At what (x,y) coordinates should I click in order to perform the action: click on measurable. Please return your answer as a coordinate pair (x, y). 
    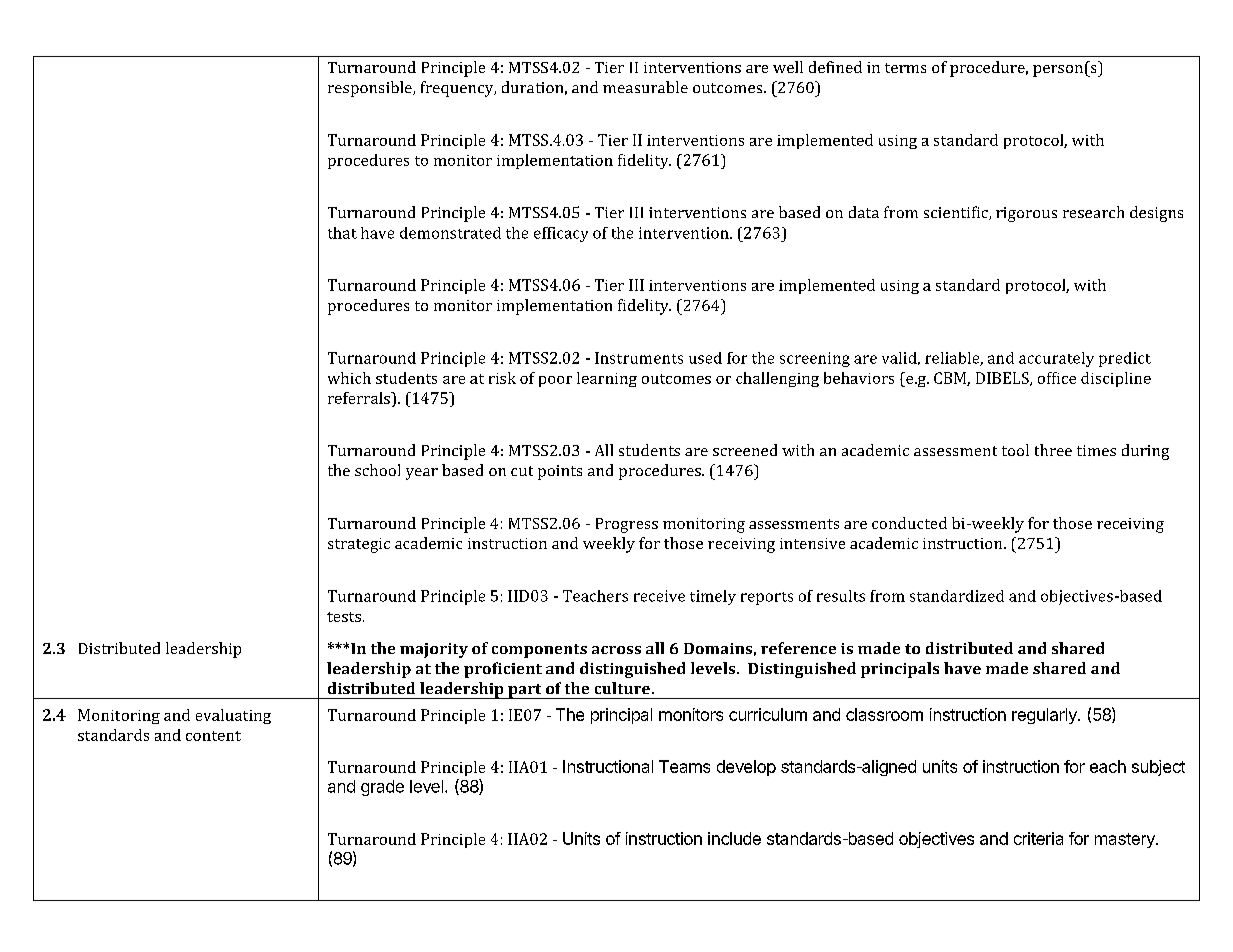
    Looking at the image, I should click on (645, 87).
